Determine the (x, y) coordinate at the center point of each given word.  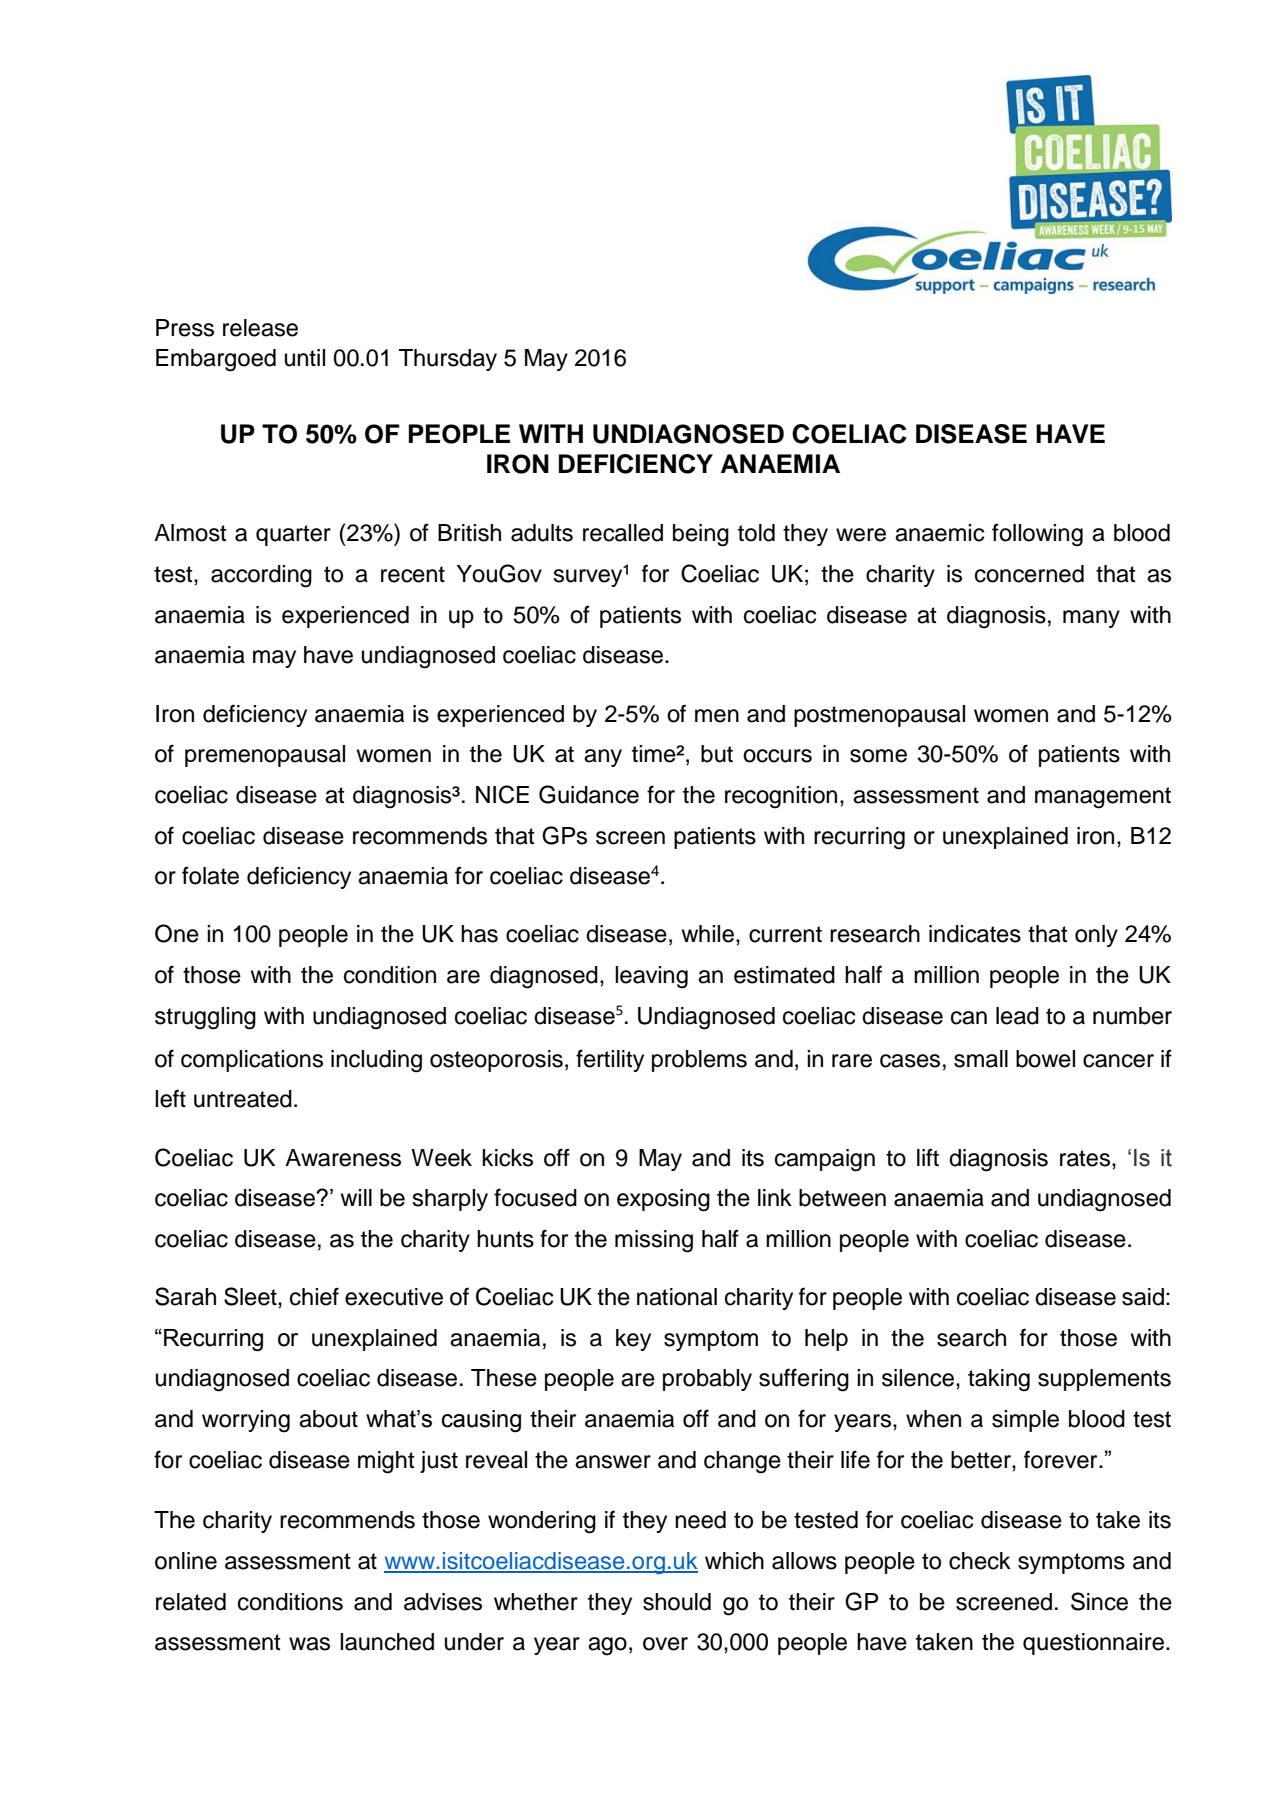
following (1037, 535)
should (677, 1602)
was (309, 1644)
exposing (663, 1200)
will (356, 1197)
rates (1086, 1158)
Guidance (589, 794)
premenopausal (265, 756)
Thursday (448, 360)
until (305, 358)
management (1103, 798)
